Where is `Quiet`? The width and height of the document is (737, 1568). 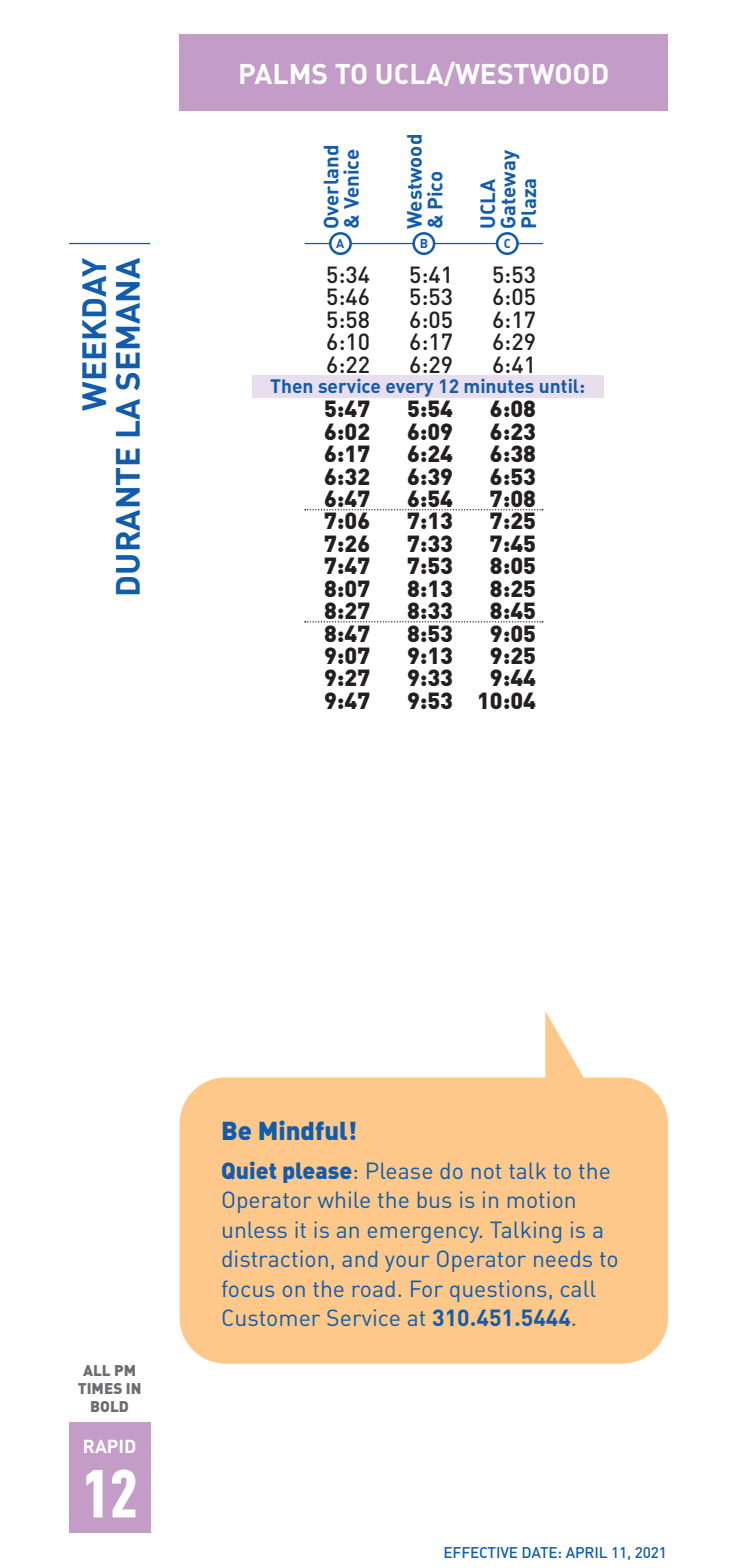
Quiet is located at coordinates (249, 1170).
